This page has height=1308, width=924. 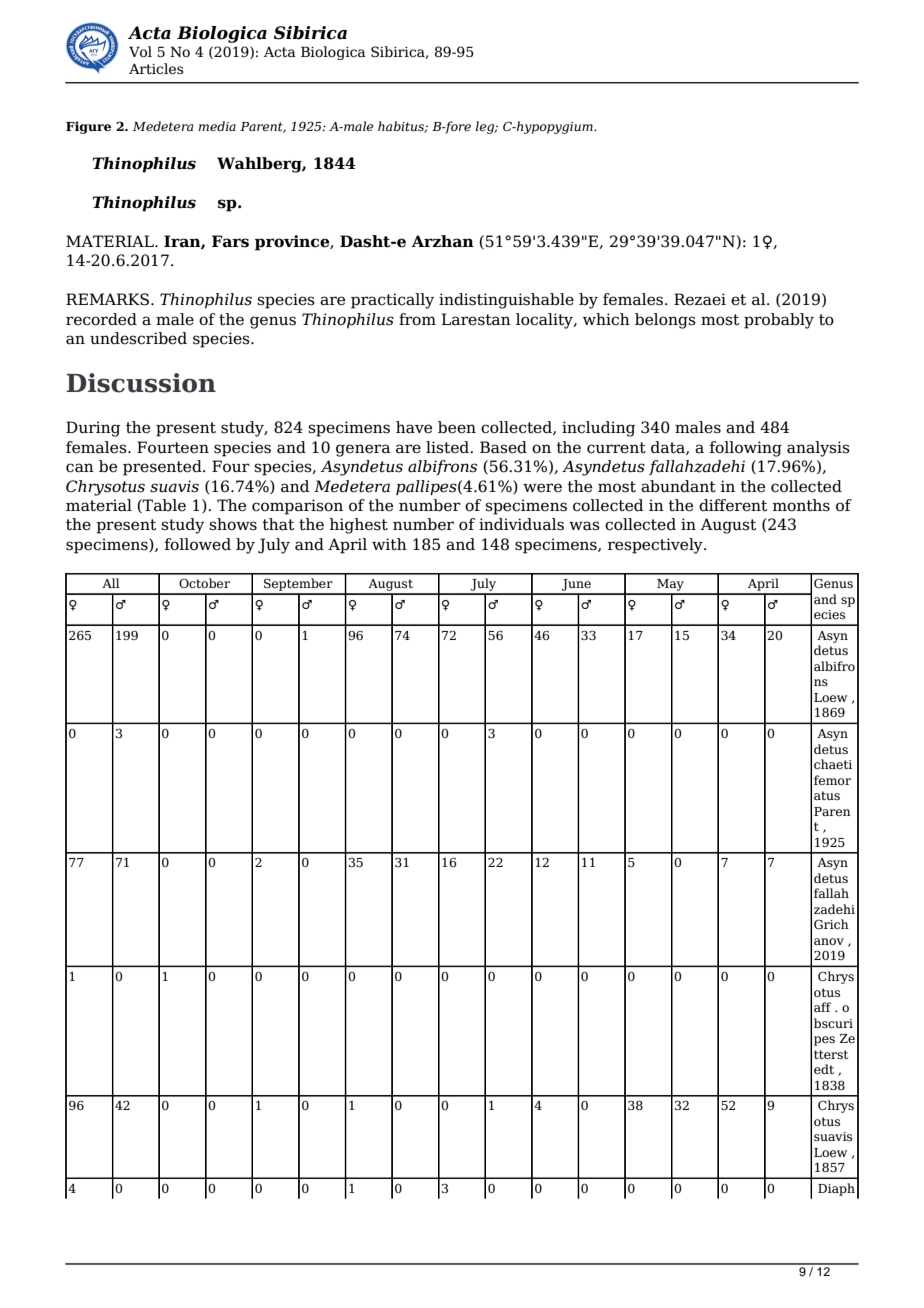 What do you see at coordinates (822, 1007) in the page?
I see `aff` at bounding box center [822, 1007].
